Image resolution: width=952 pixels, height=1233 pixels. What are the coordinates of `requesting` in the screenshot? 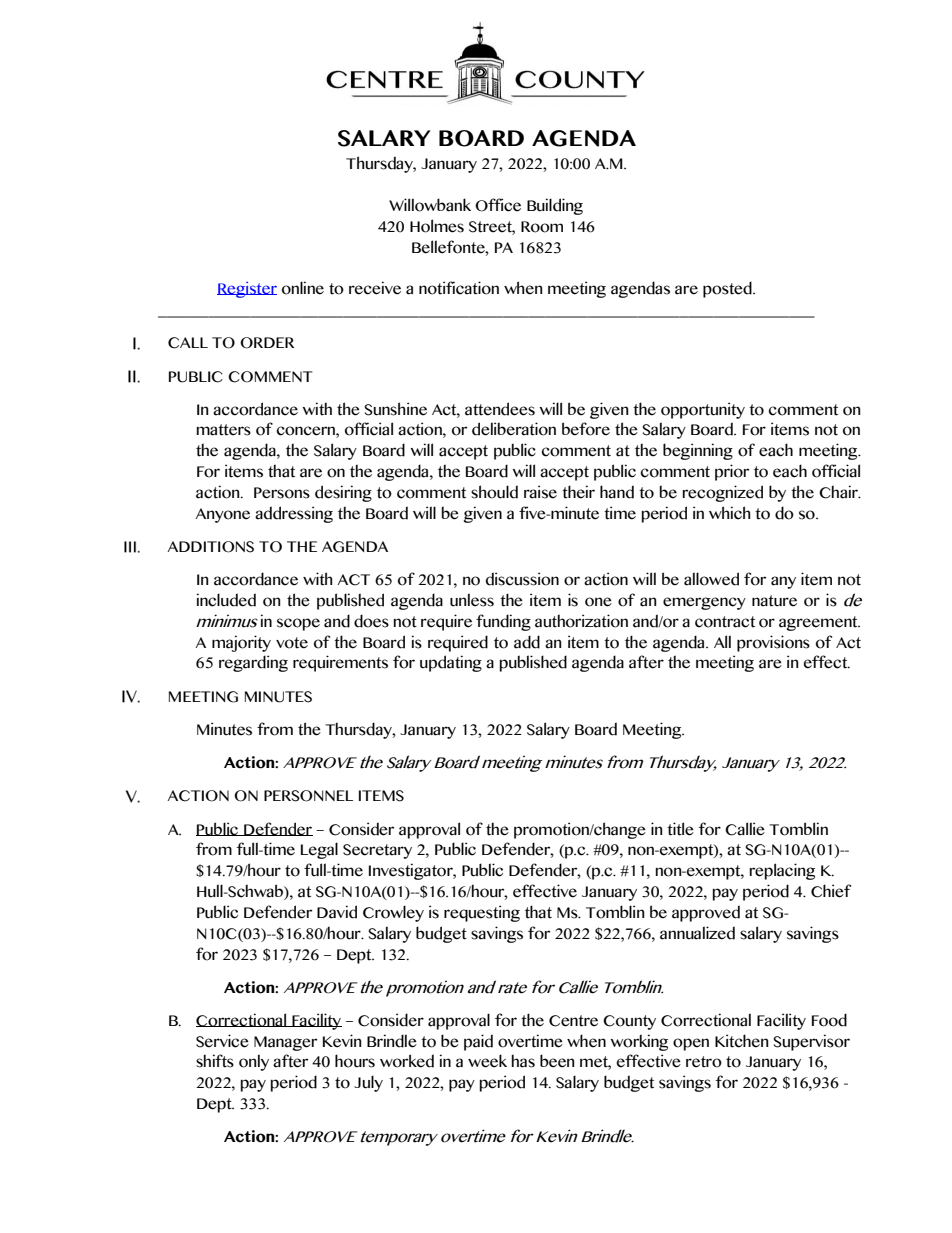 It's located at (482, 913).
